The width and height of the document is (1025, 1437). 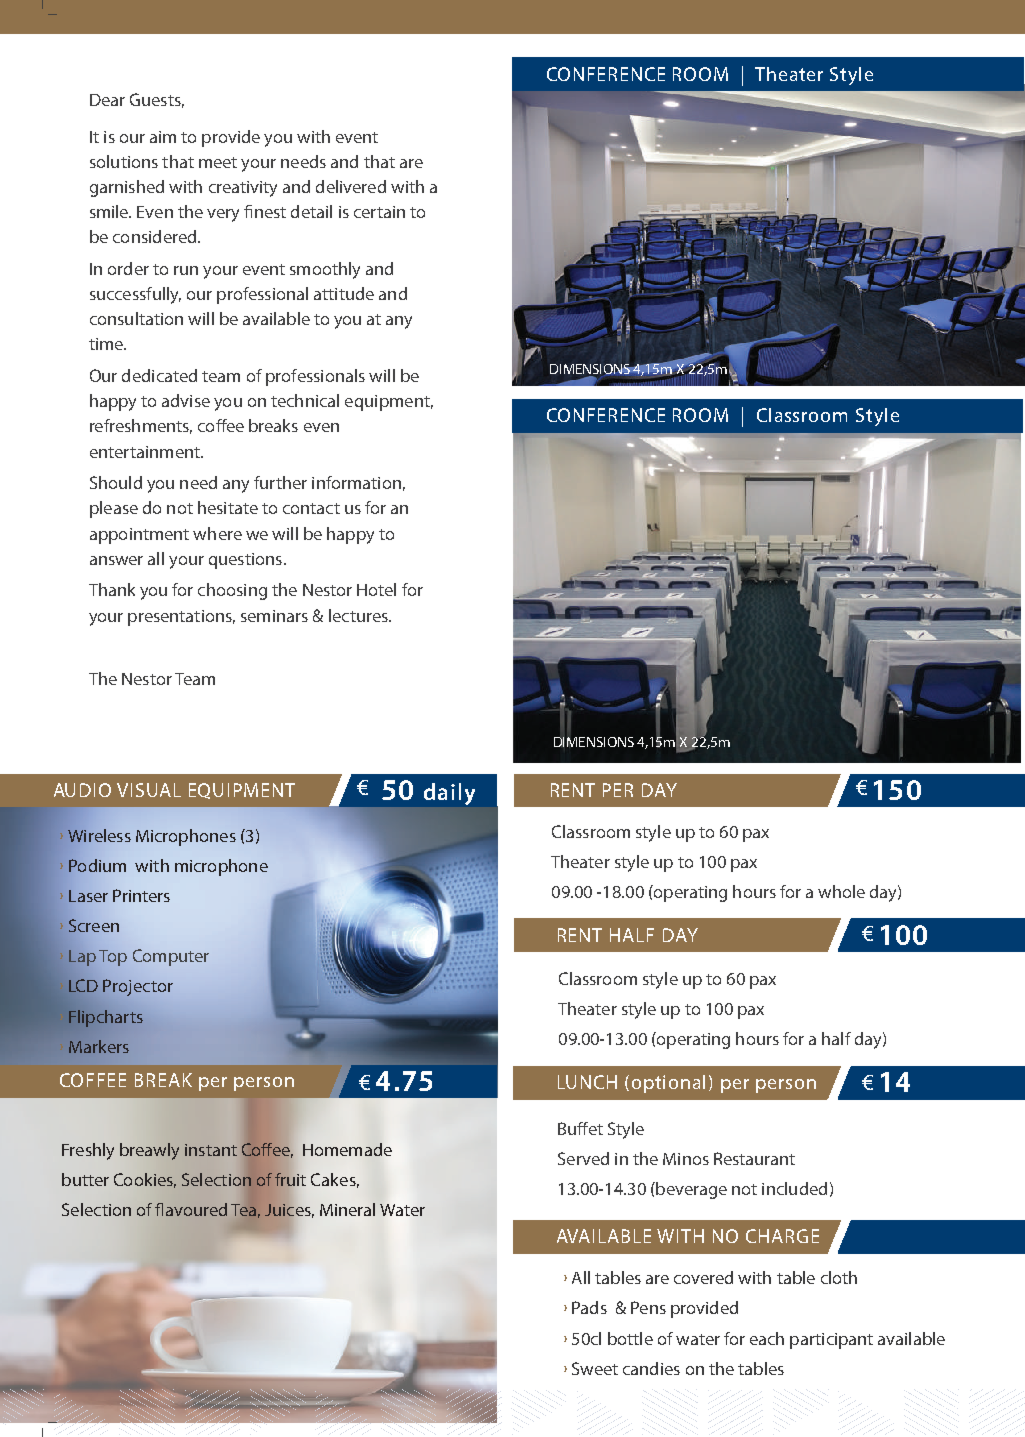 What do you see at coordinates (149, 790) in the document?
I see `VISUAL` at bounding box center [149, 790].
